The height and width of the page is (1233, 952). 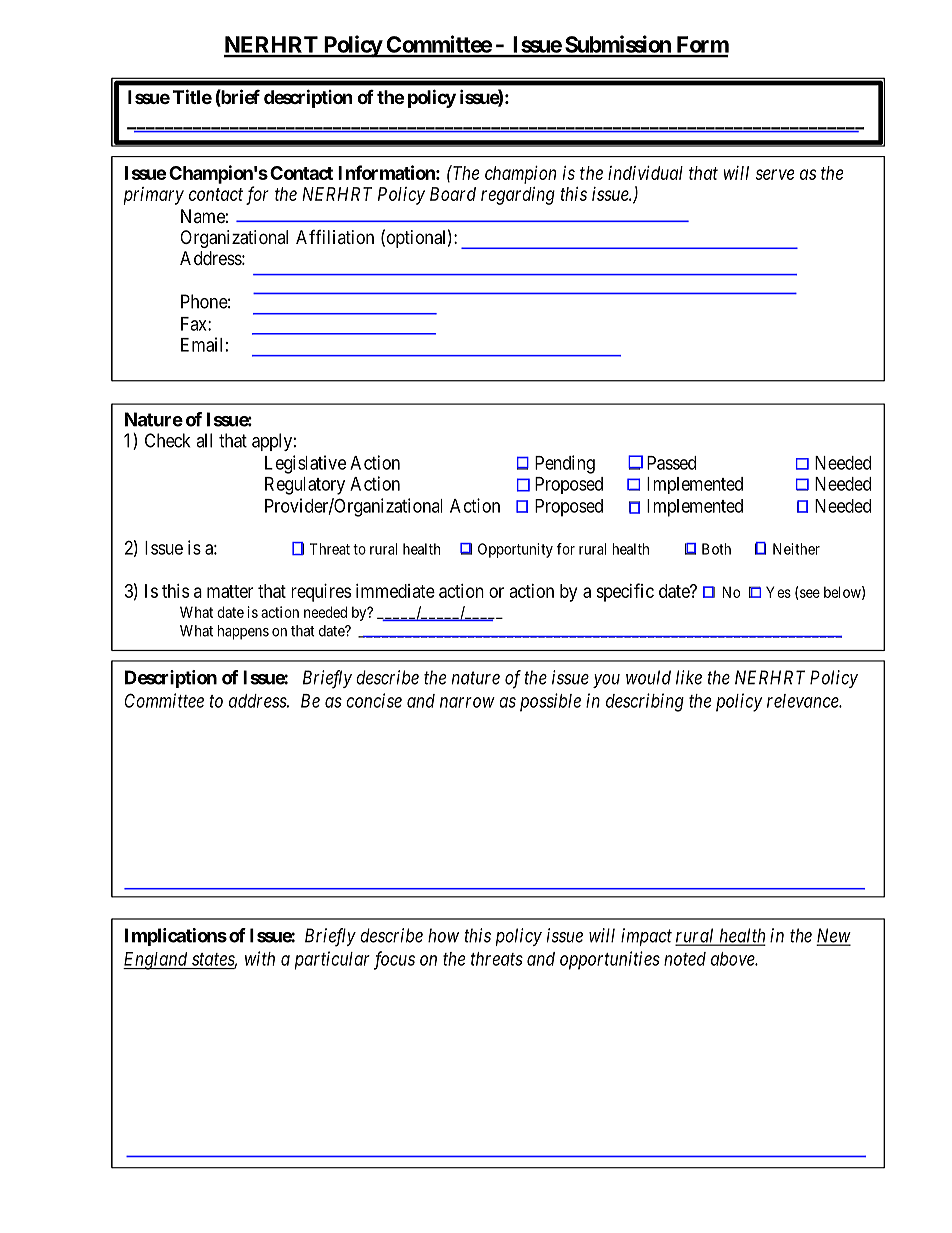 I want to click on all, so click(x=204, y=440).
